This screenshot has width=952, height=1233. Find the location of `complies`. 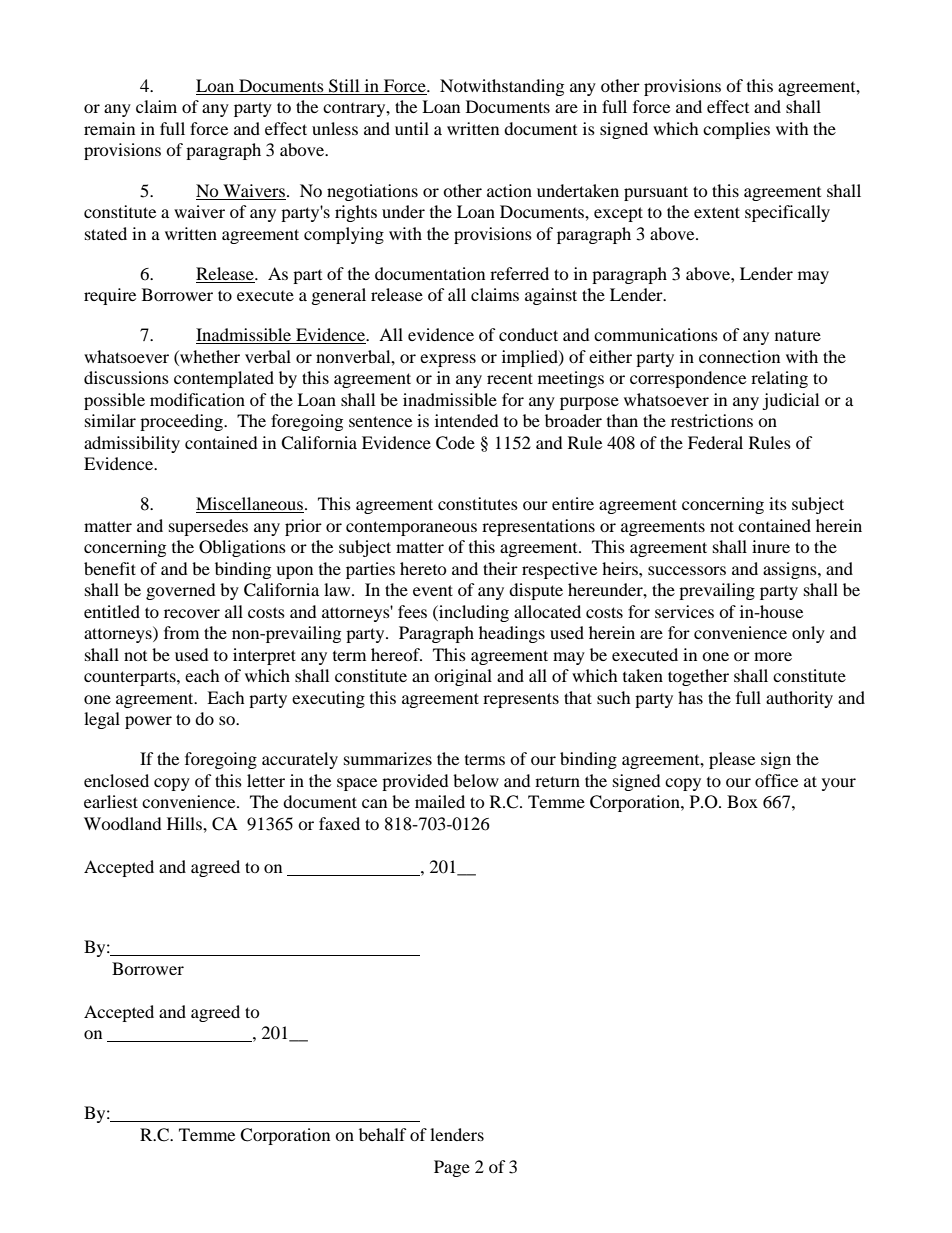

complies is located at coordinates (736, 130).
